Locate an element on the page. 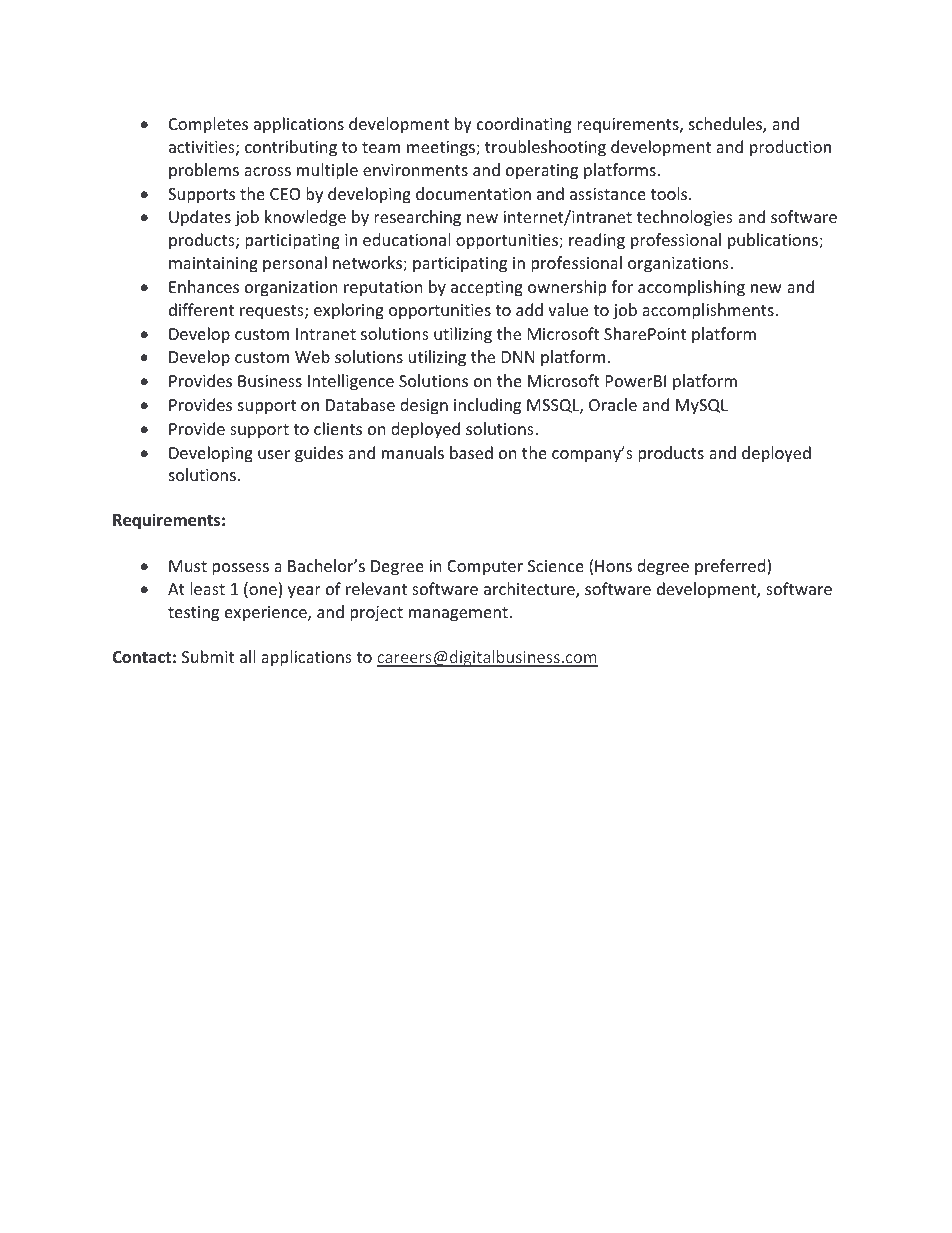 This image has height=1233, width=952. possess is located at coordinates (240, 569).
